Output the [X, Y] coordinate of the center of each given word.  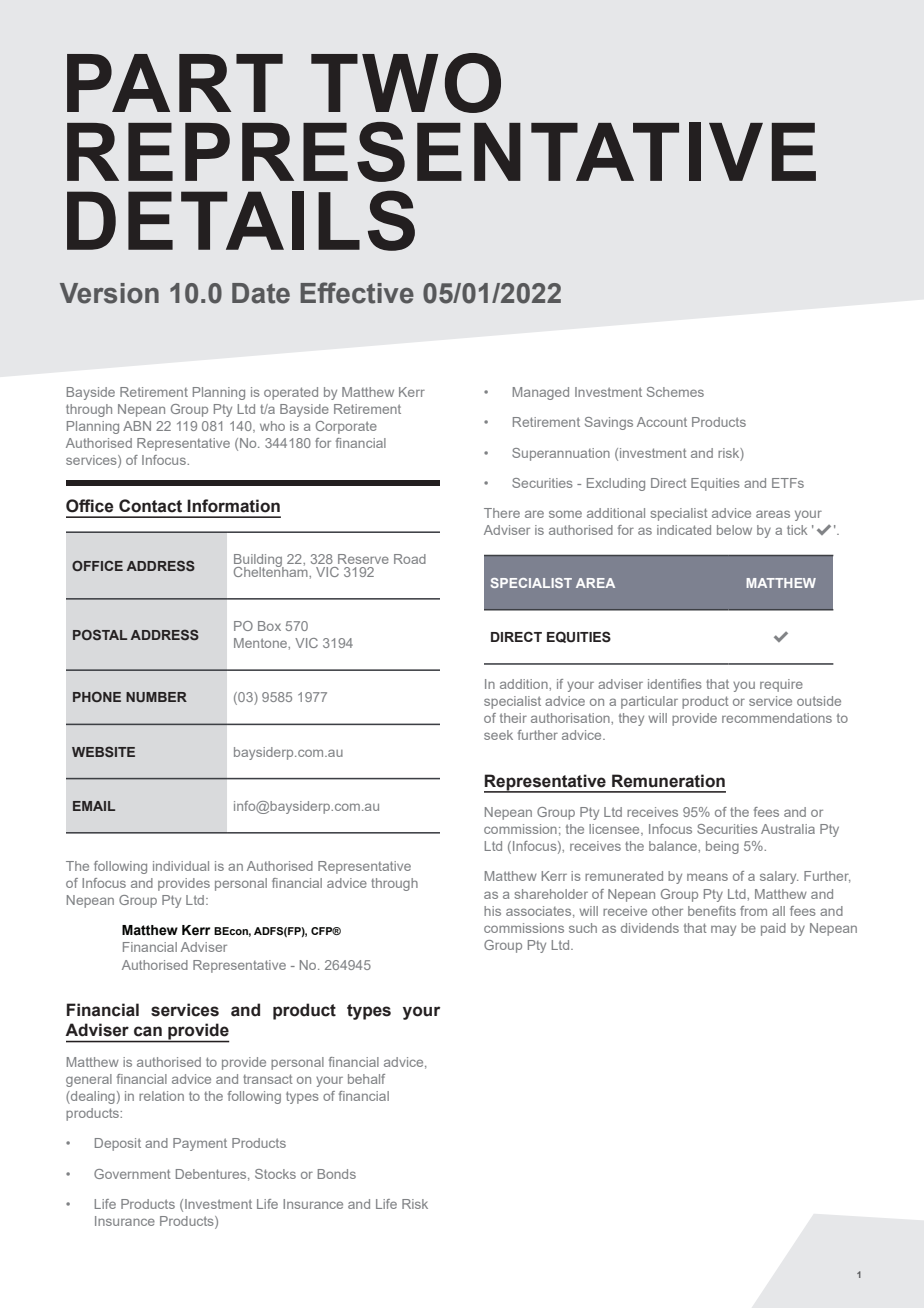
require [781, 685]
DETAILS [241, 220]
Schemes [675, 392]
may [723, 930]
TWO [406, 83]
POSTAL [100, 634]
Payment [200, 1144]
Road [410, 559]
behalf [366, 1079]
